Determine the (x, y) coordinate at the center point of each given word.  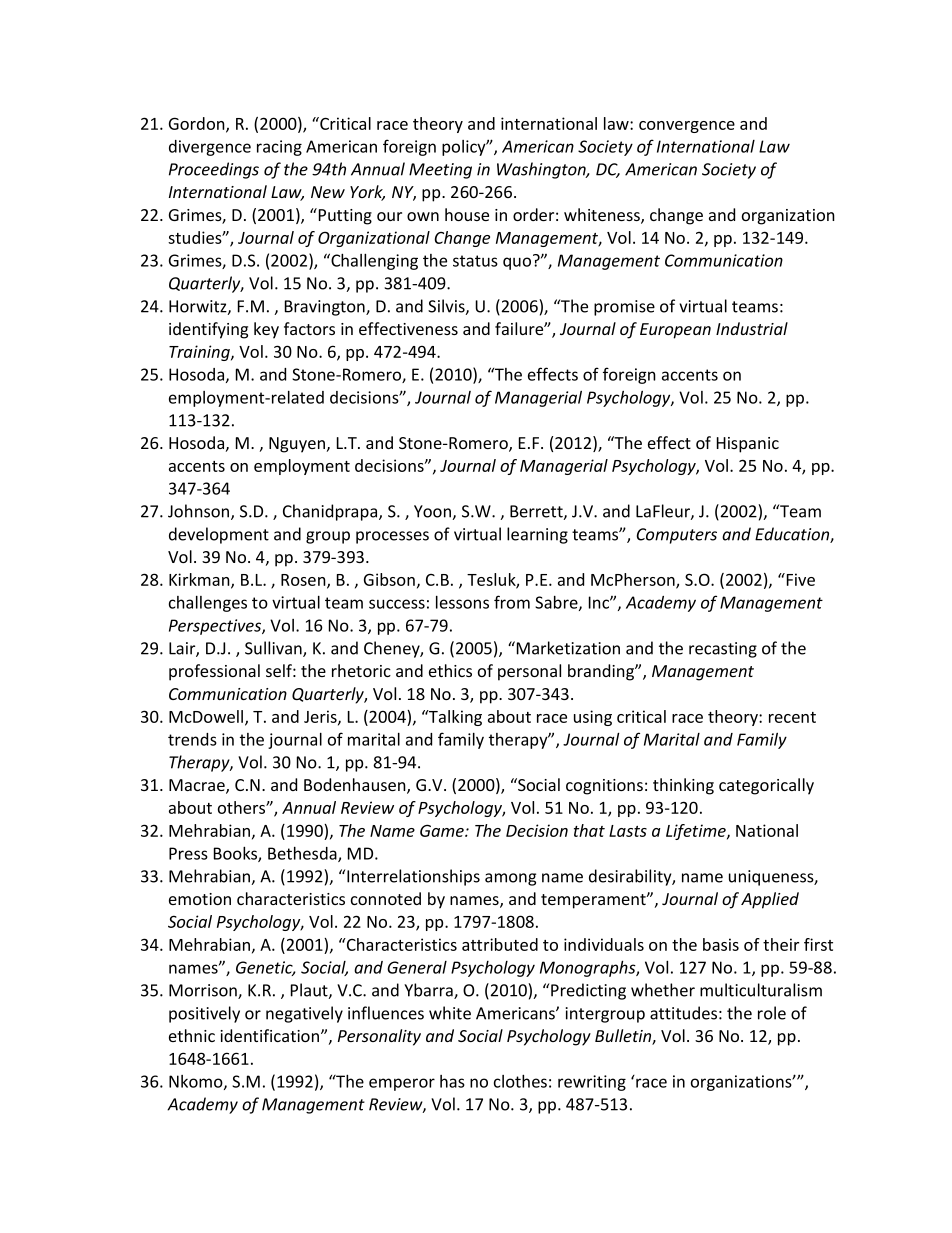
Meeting (440, 171)
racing (279, 148)
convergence (687, 127)
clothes (520, 1081)
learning (537, 535)
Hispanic (748, 445)
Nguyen (298, 445)
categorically (766, 786)
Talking (454, 718)
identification (271, 1035)
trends (192, 739)
